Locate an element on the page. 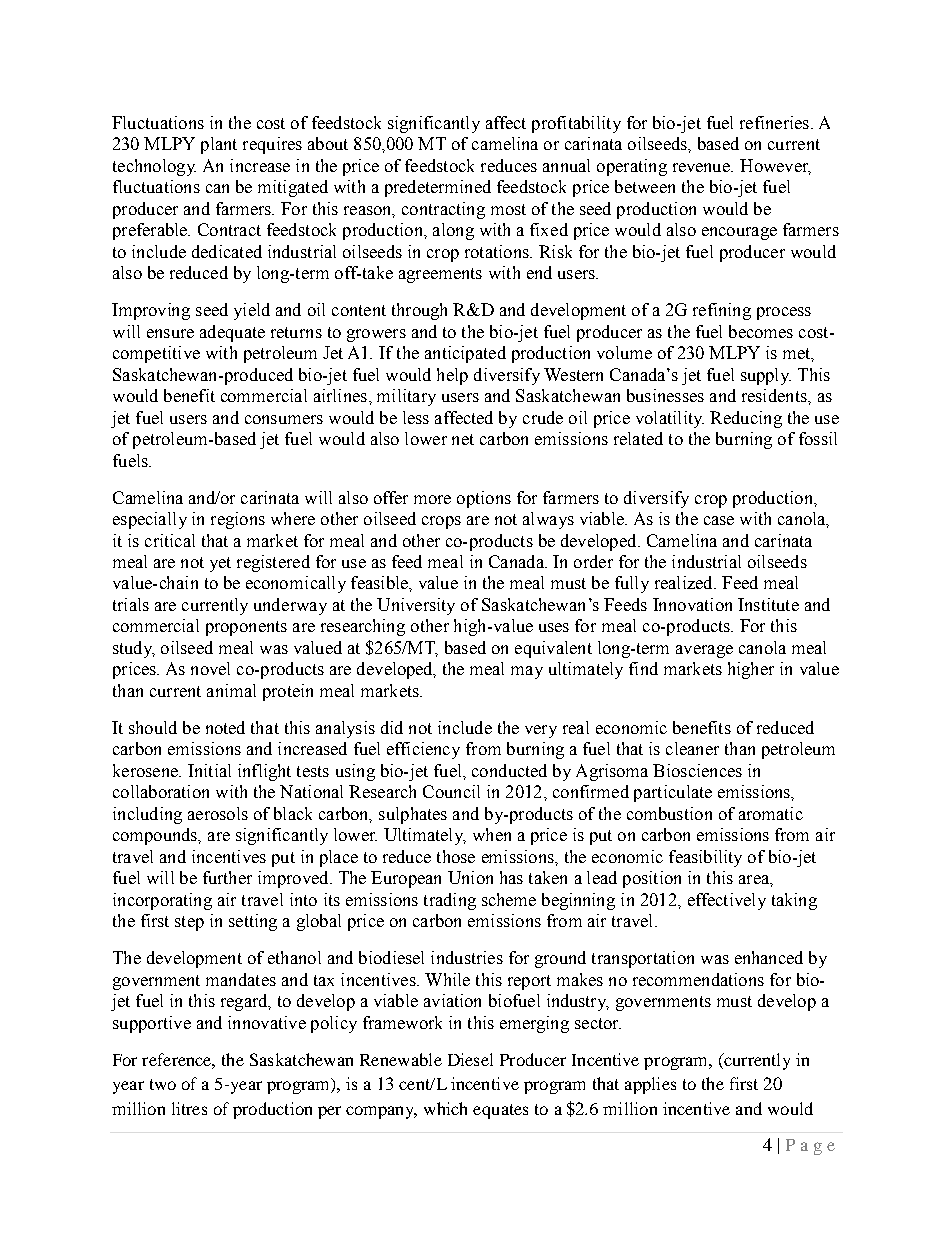 This document has height=1233, width=952. most is located at coordinates (508, 209).
